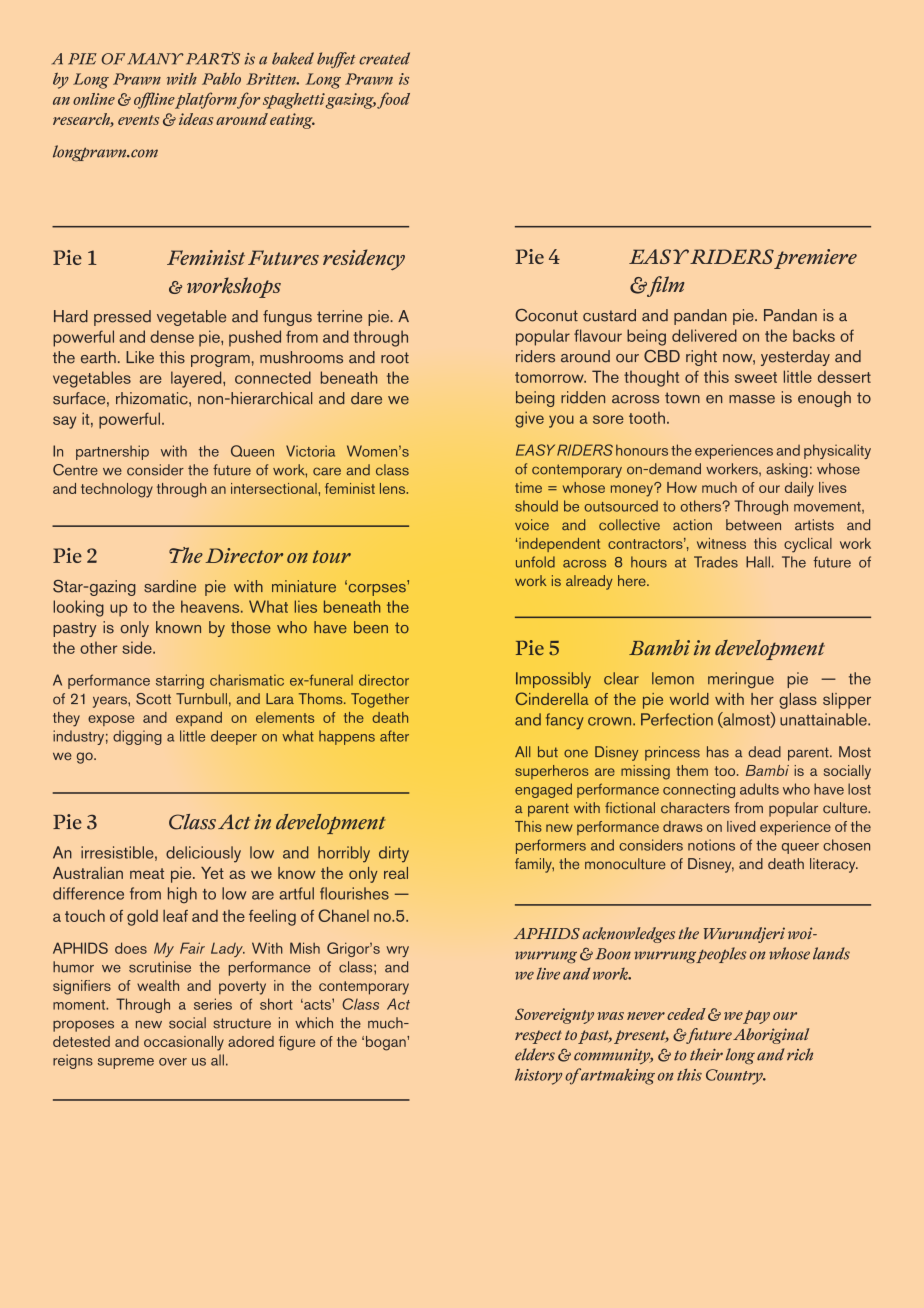 The width and height of the document is (924, 1308). Describe the element at coordinates (184, 1043) in the document. I see `occasionally` at that location.
